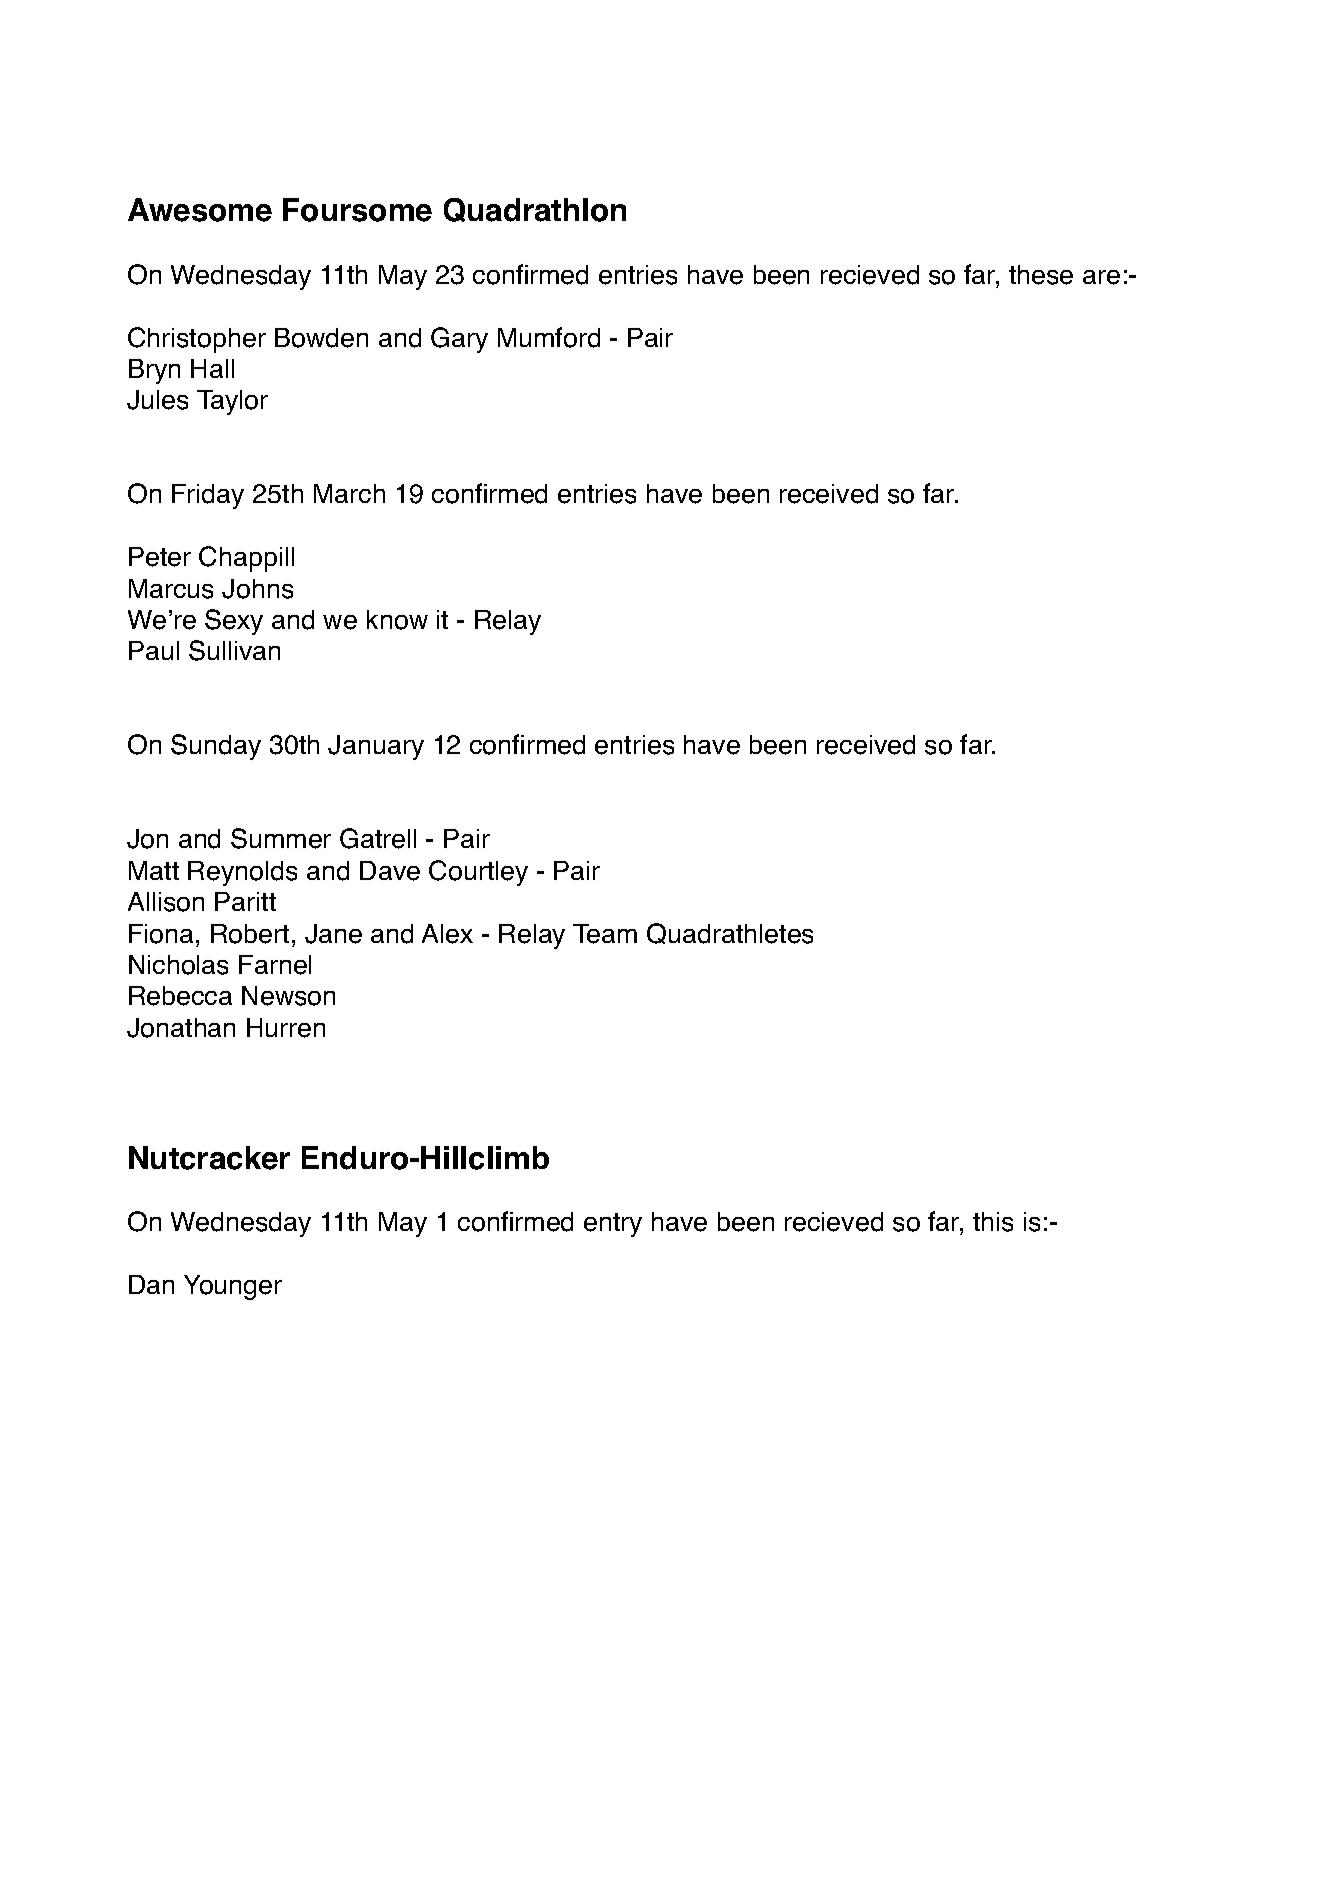 Image resolution: width=1333 pixels, height=1886 pixels. I want to click on these, so click(1041, 275).
